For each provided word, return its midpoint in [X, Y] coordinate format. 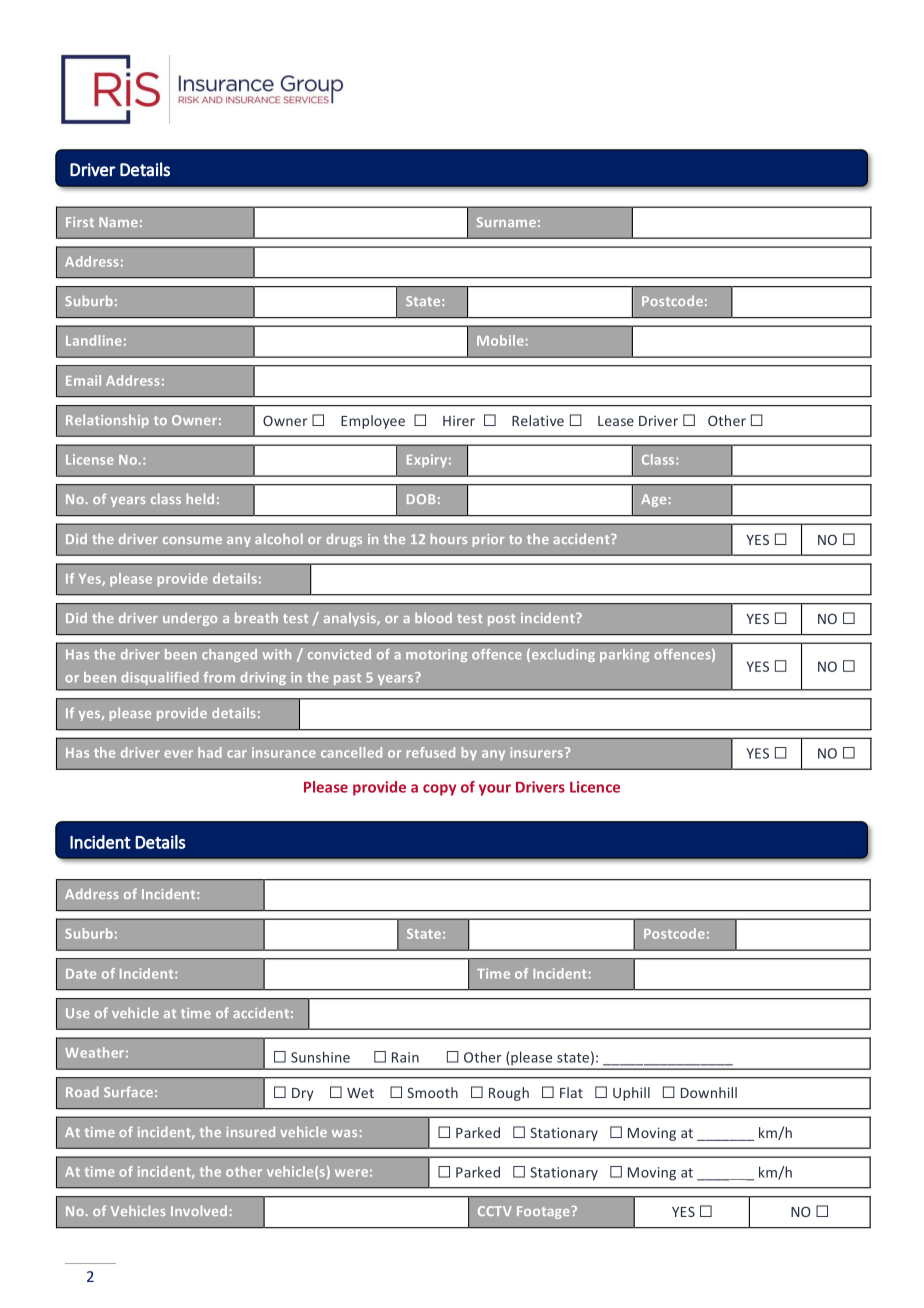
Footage [544, 1212]
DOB [421, 499]
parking [624, 655]
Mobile [500, 340]
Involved [199, 1210]
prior [488, 540]
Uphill [631, 1094]
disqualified [160, 678]
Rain [405, 1057]
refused [431, 752]
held [200, 498]
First [80, 222]
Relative [538, 420]
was [344, 1133]
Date [81, 974]
